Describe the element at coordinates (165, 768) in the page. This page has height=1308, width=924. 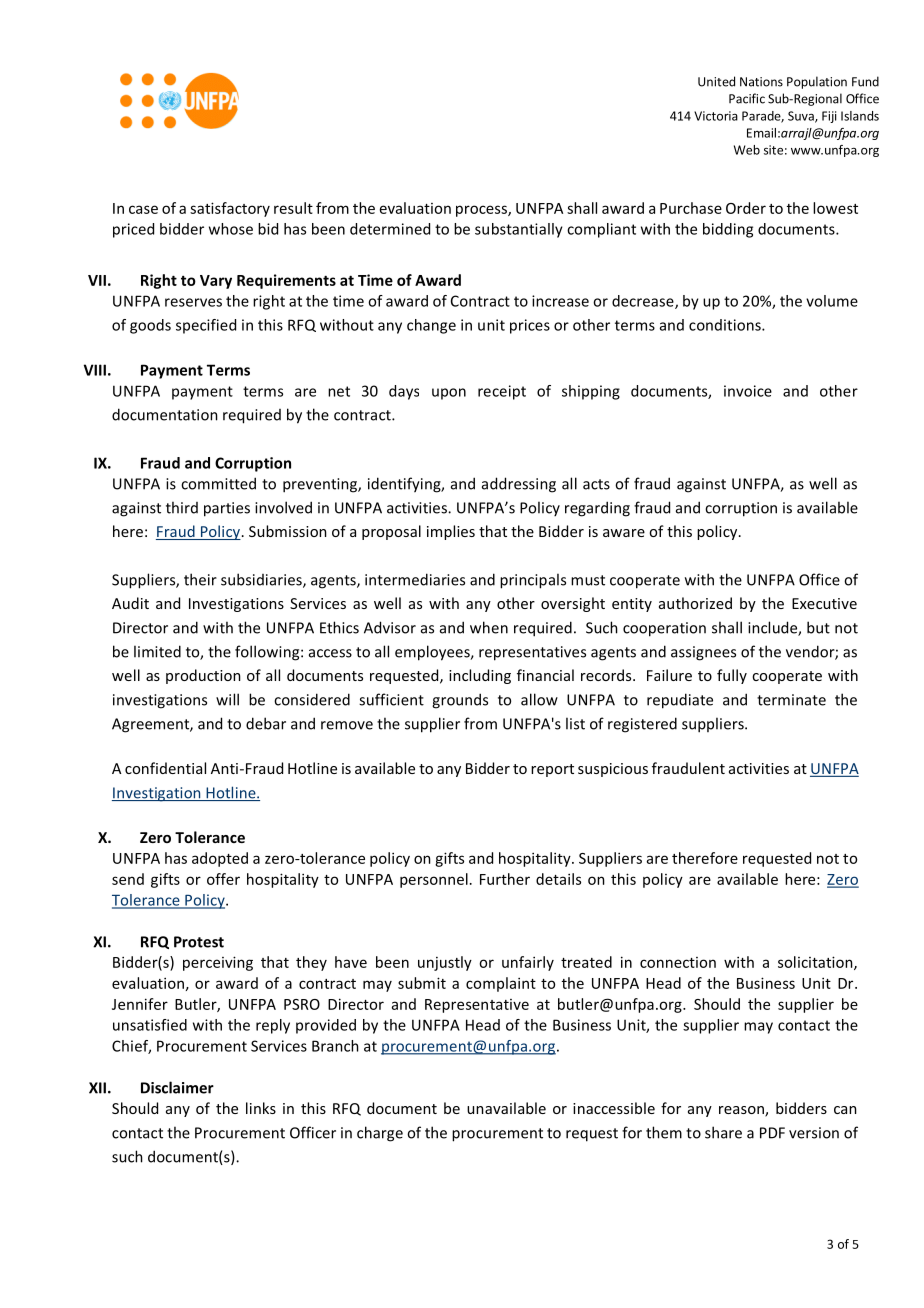
I see `confidential` at that location.
